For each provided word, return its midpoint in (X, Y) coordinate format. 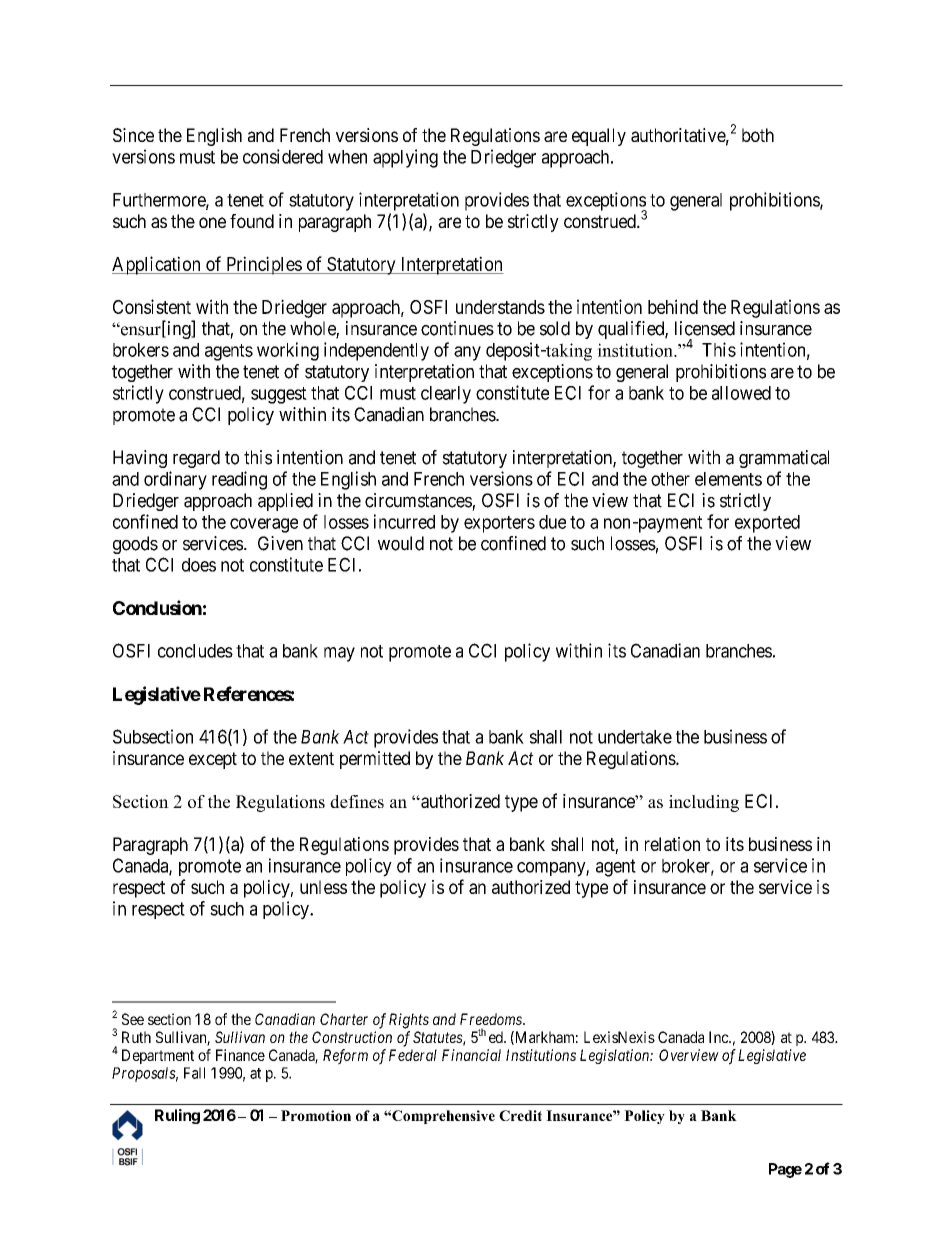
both (758, 135)
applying (405, 158)
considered (283, 156)
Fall (194, 1073)
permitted (375, 760)
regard (196, 459)
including (704, 803)
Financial (471, 1055)
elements (728, 479)
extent (311, 758)
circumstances (418, 500)
